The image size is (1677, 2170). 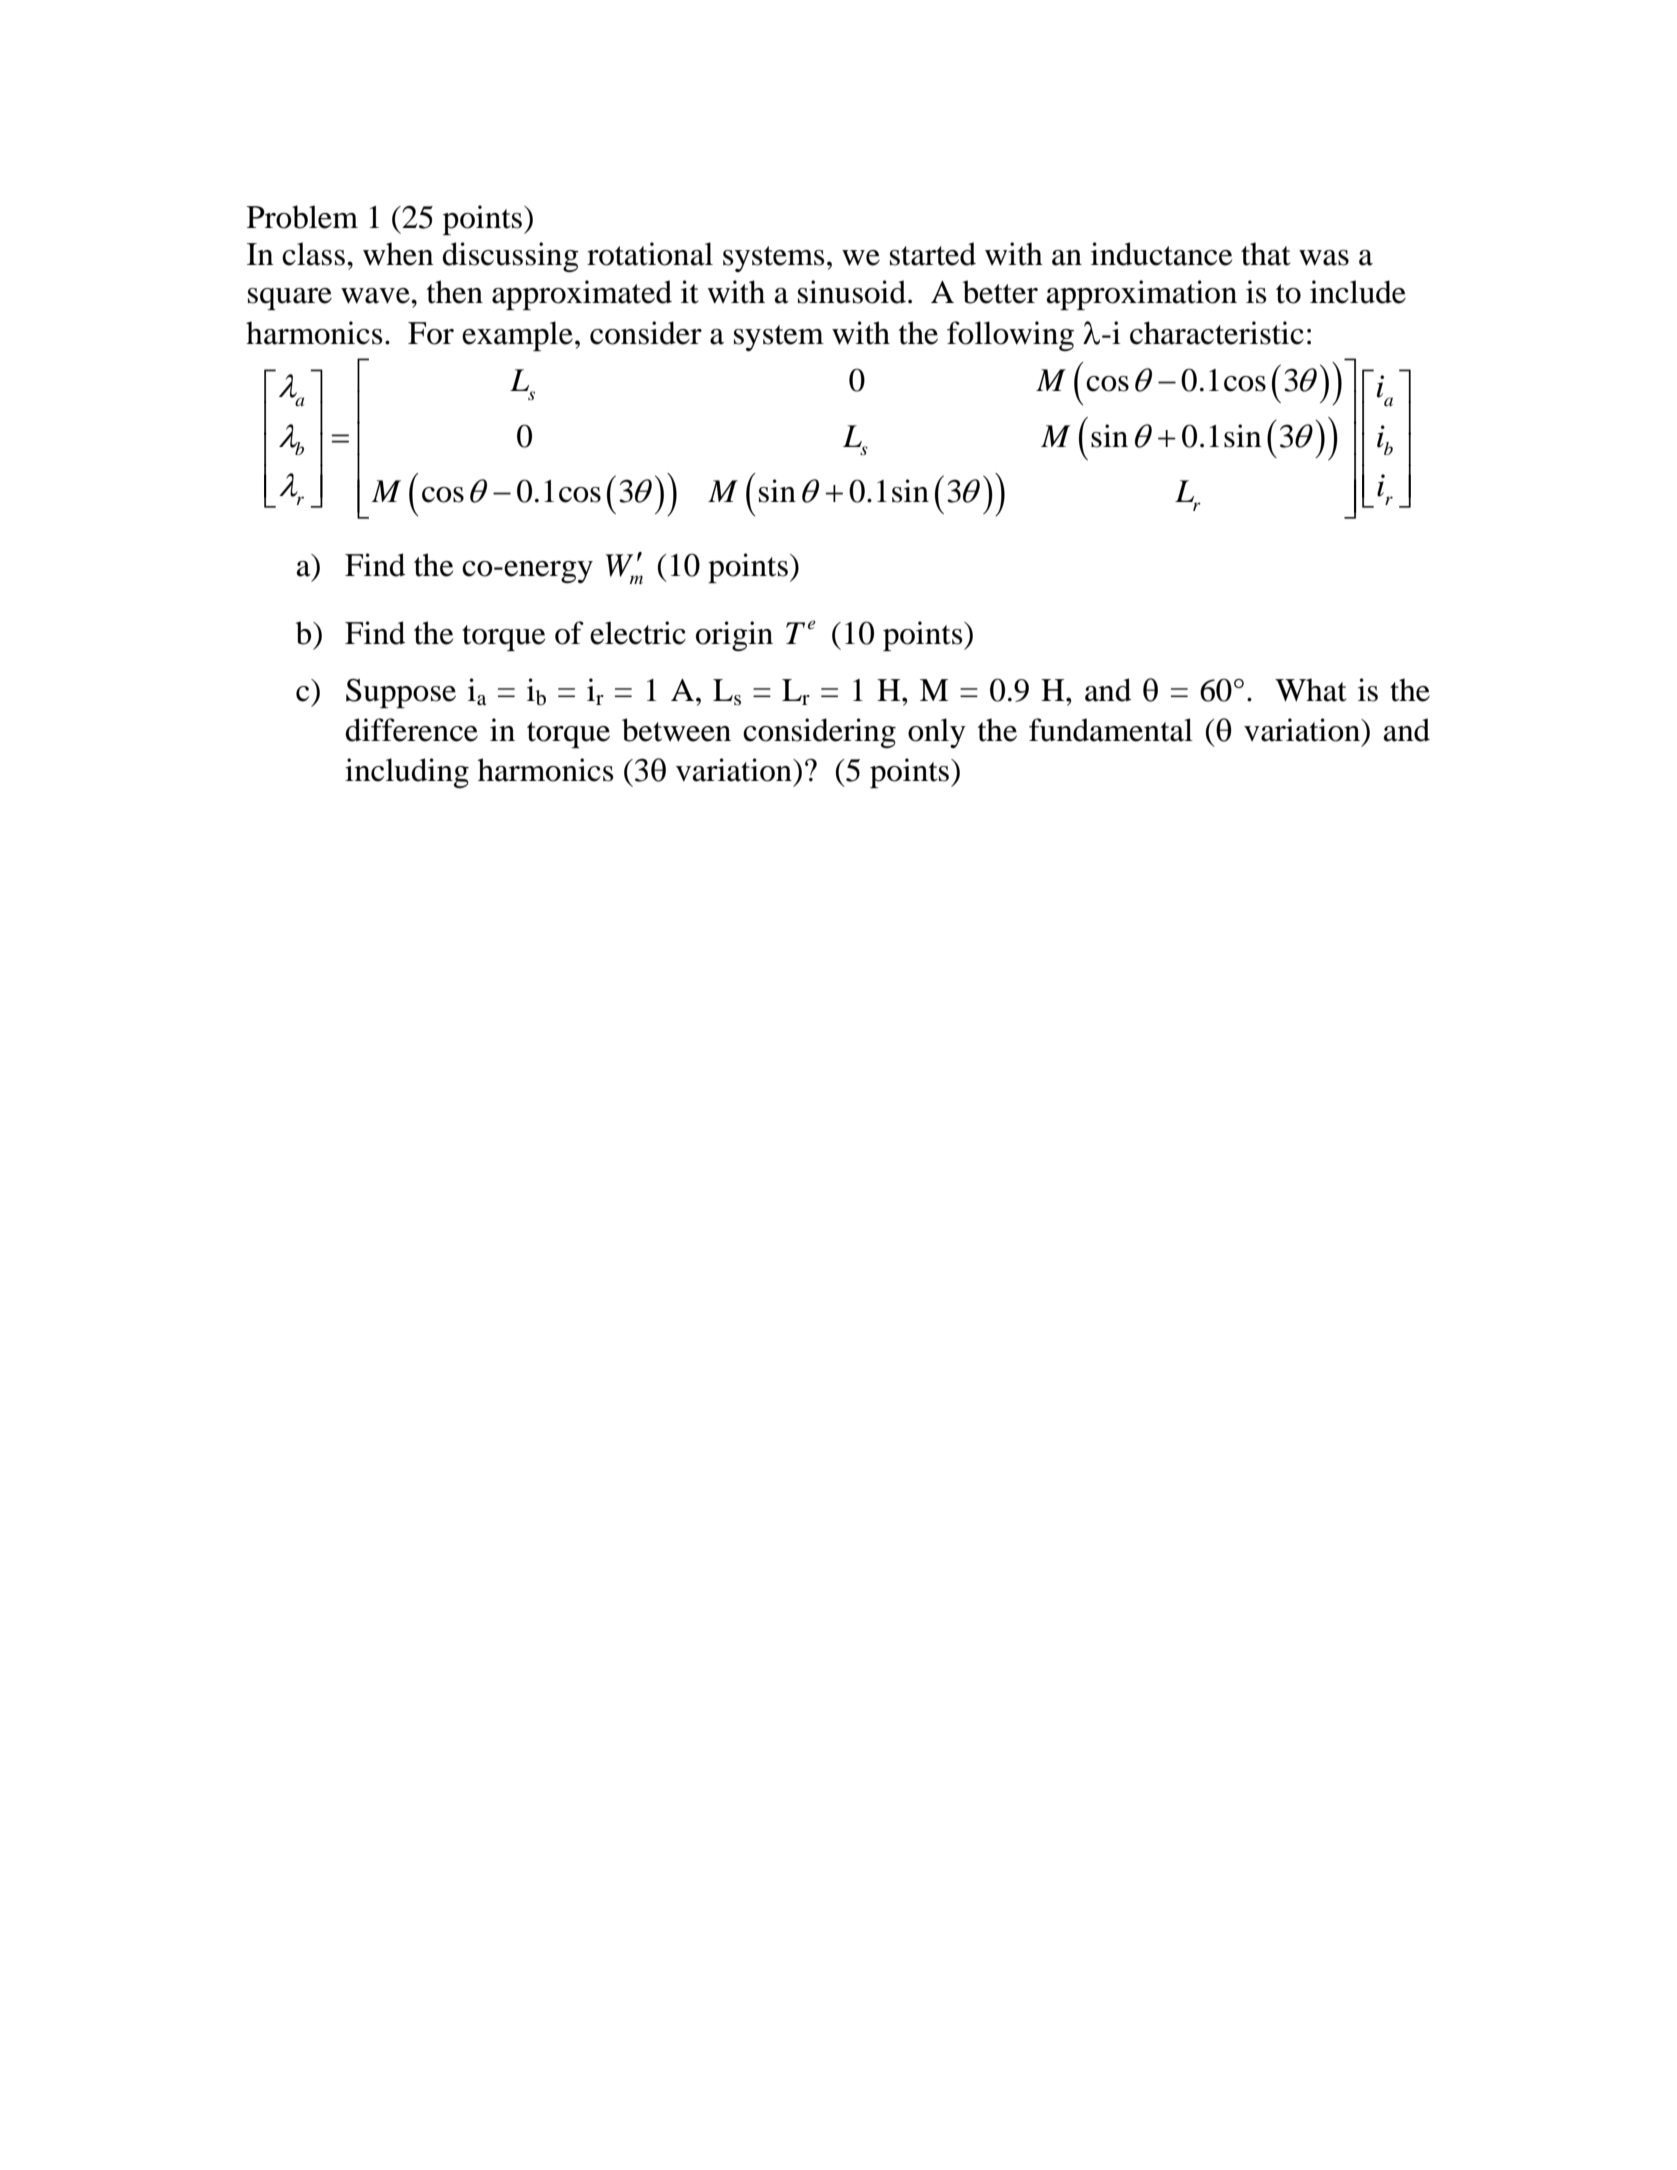 I want to click on electric, so click(x=638, y=633).
